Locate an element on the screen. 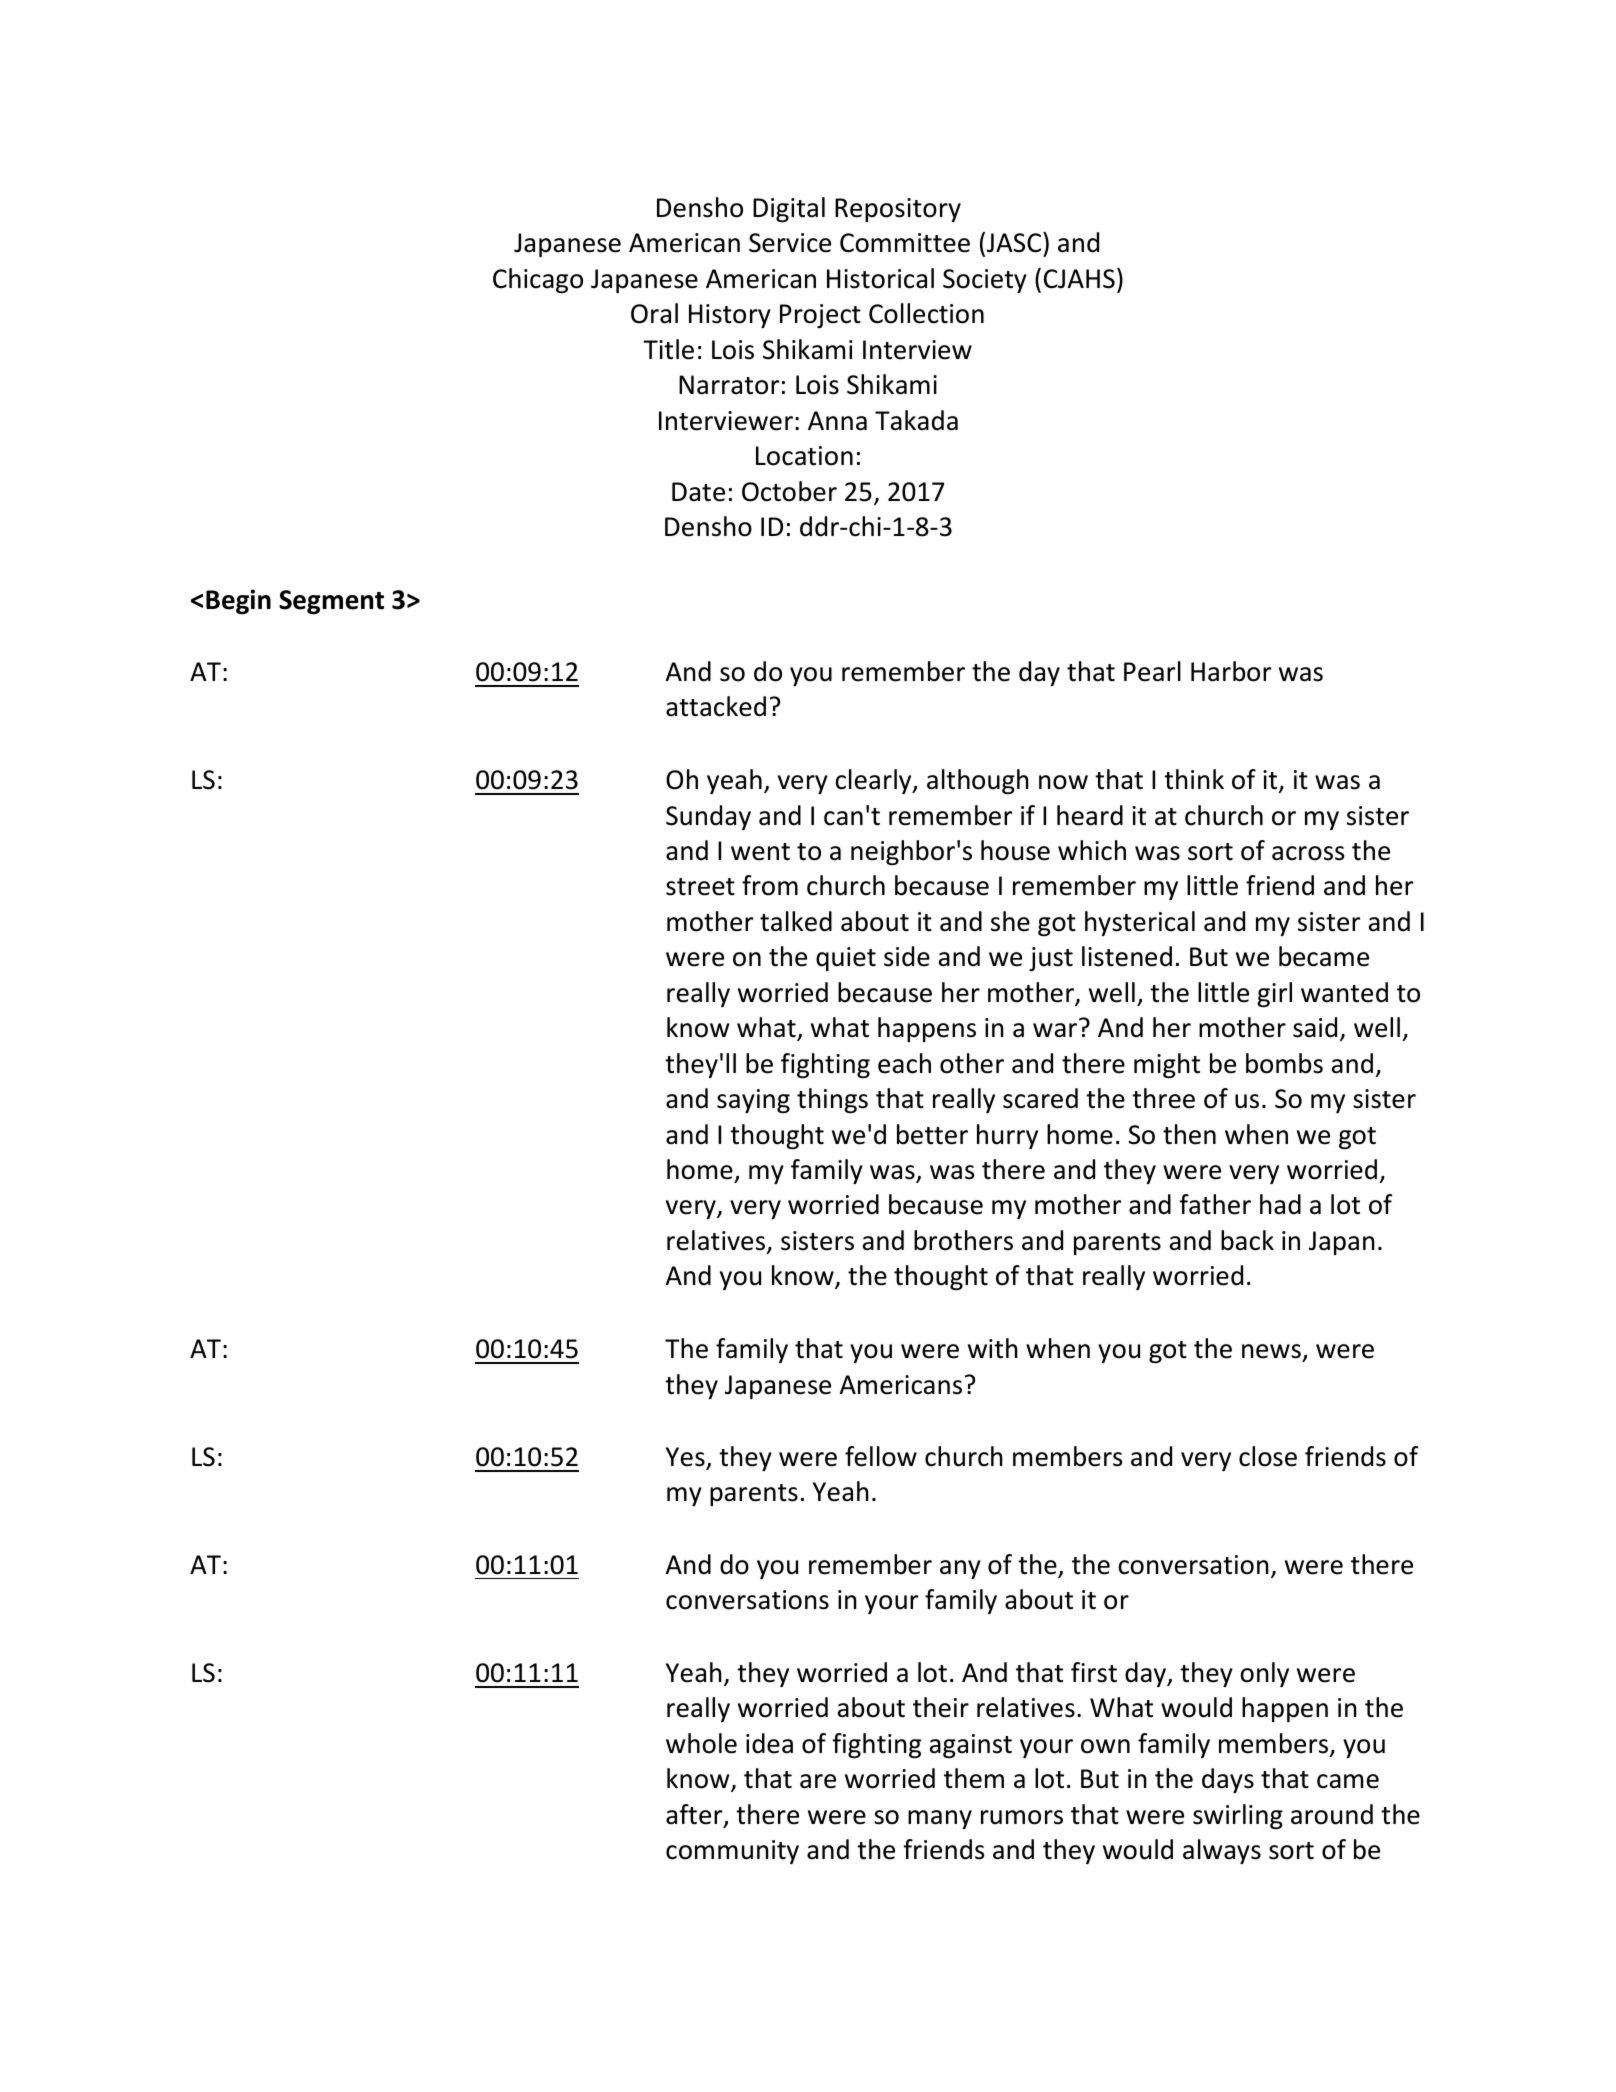  Society is located at coordinates (985, 281).
